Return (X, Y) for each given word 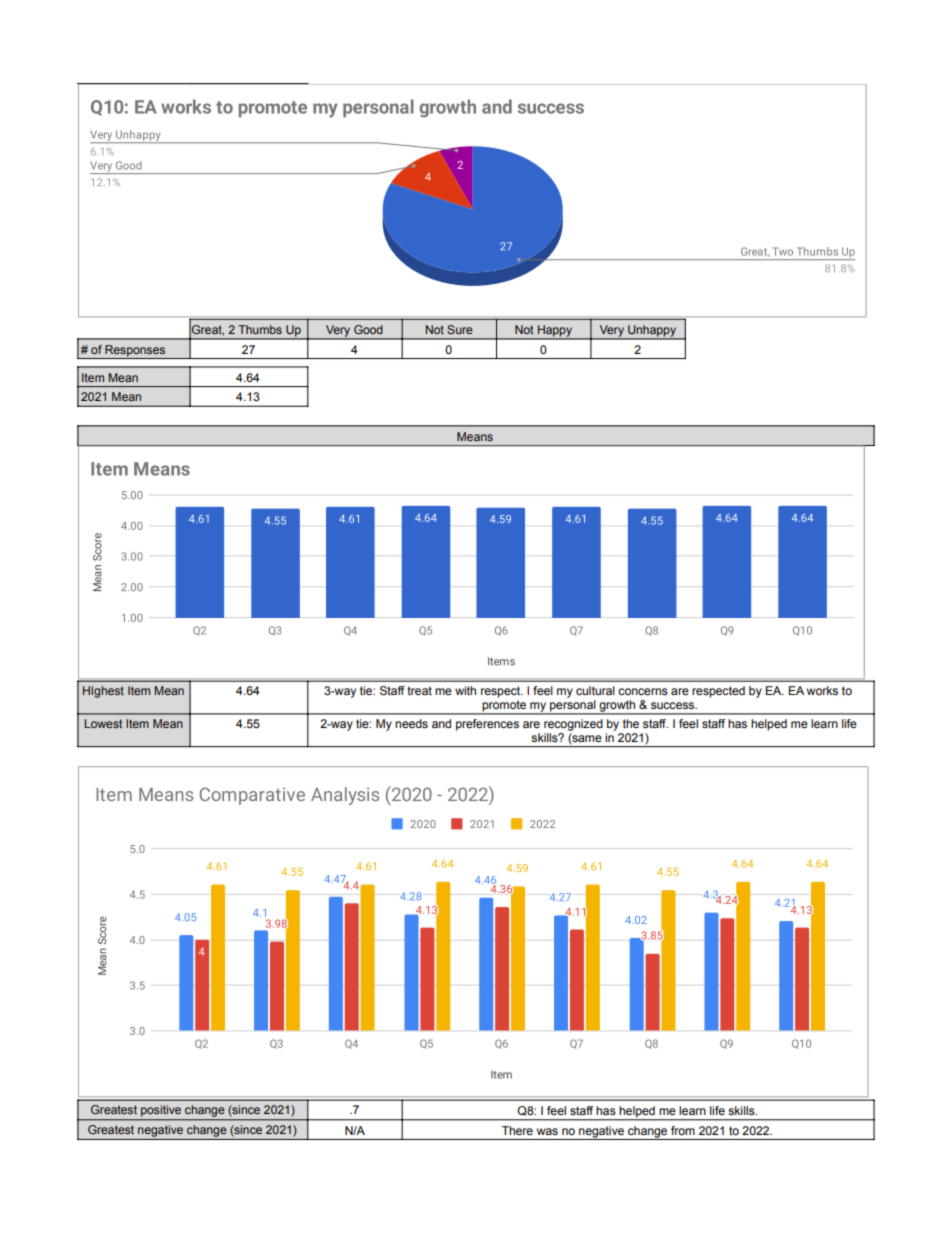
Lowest (104, 723)
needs (411, 723)
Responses (135, 352)
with (465, 690)
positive (161, 1111)
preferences (487, 725)
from (683, 1130)
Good (368, 329)
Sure (460, 329)
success (674, 705)
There (517, 1130)
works (822, 690)
